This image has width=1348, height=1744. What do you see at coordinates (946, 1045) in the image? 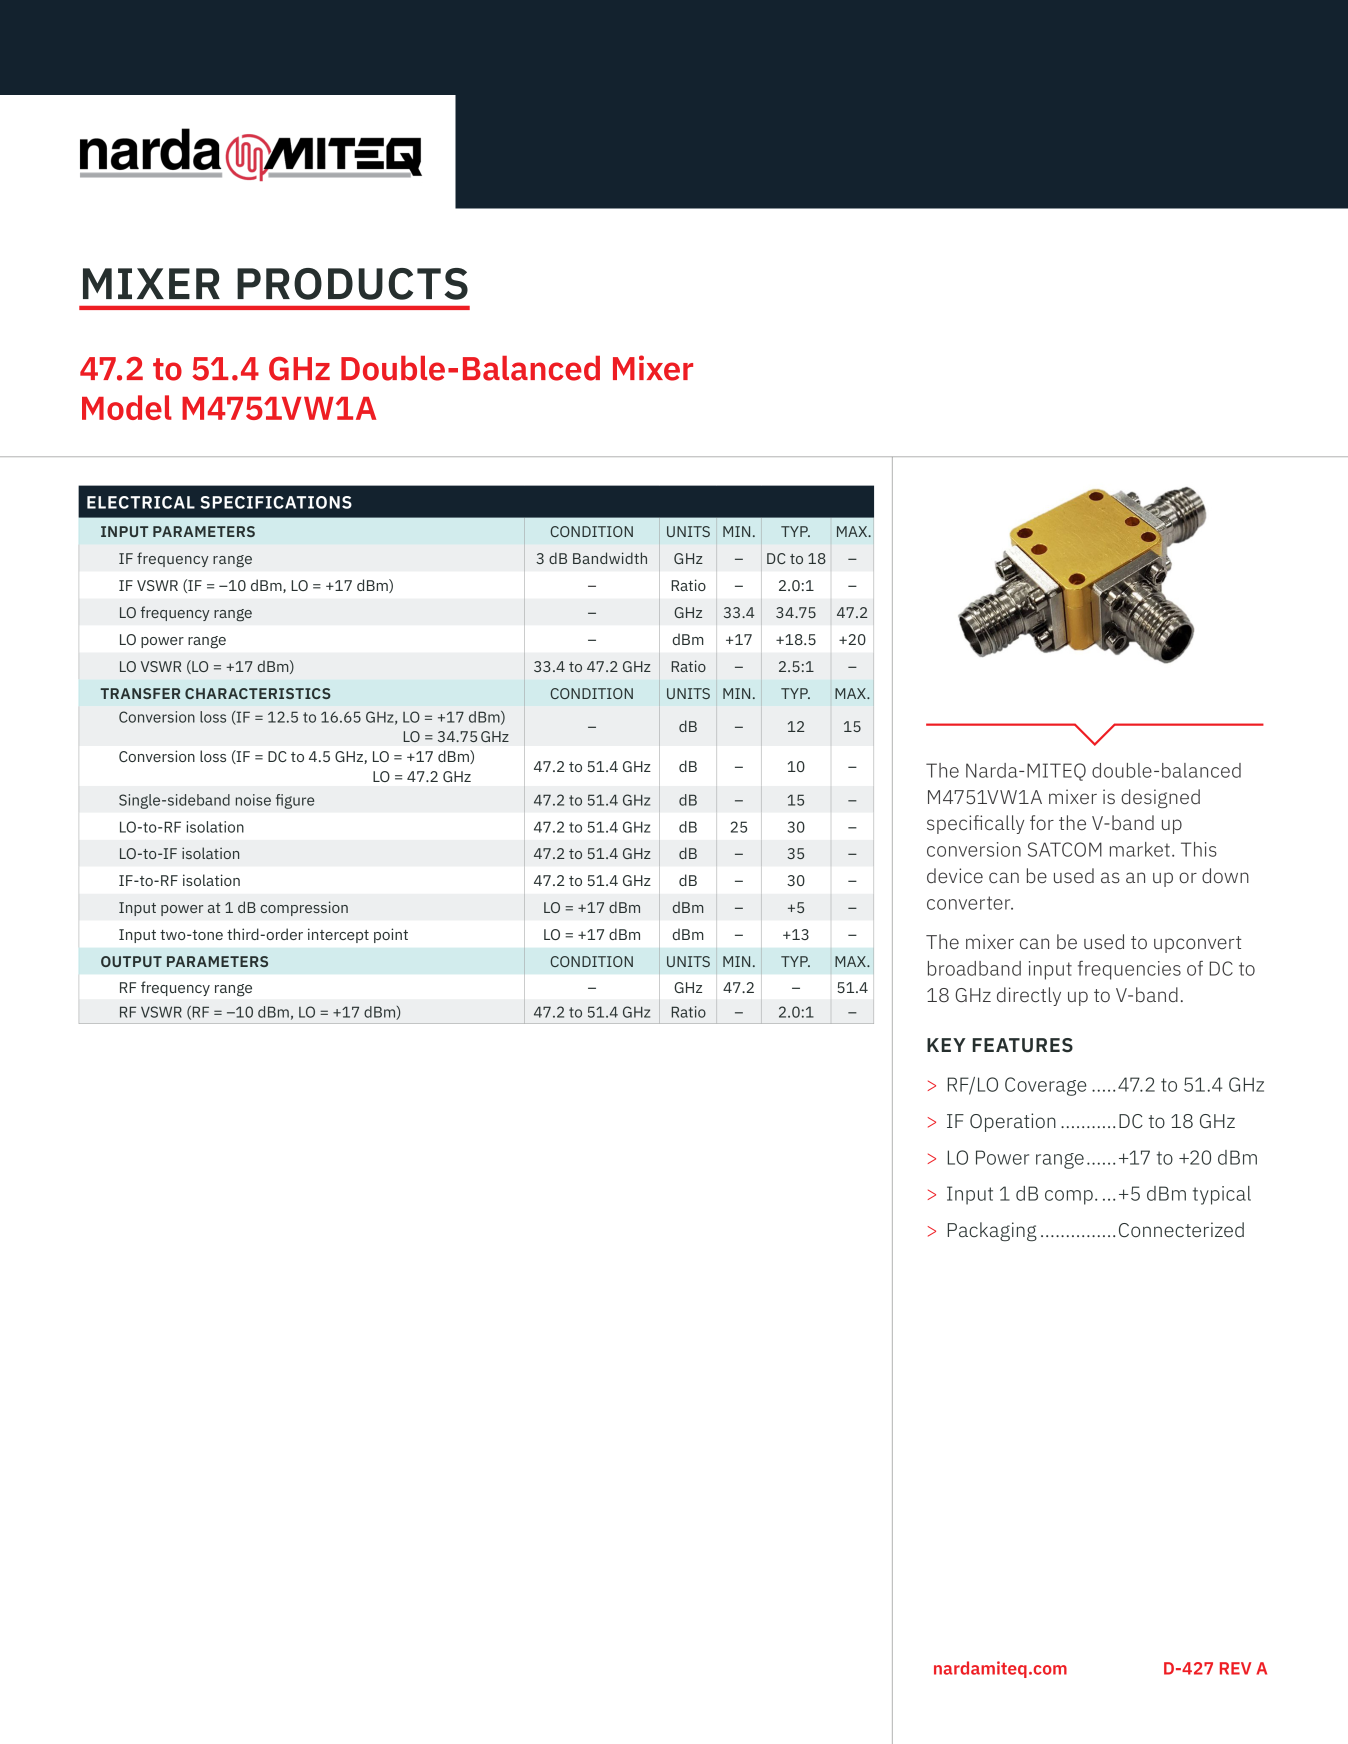
I see `KEY` at bounding box center [946, 1045].
